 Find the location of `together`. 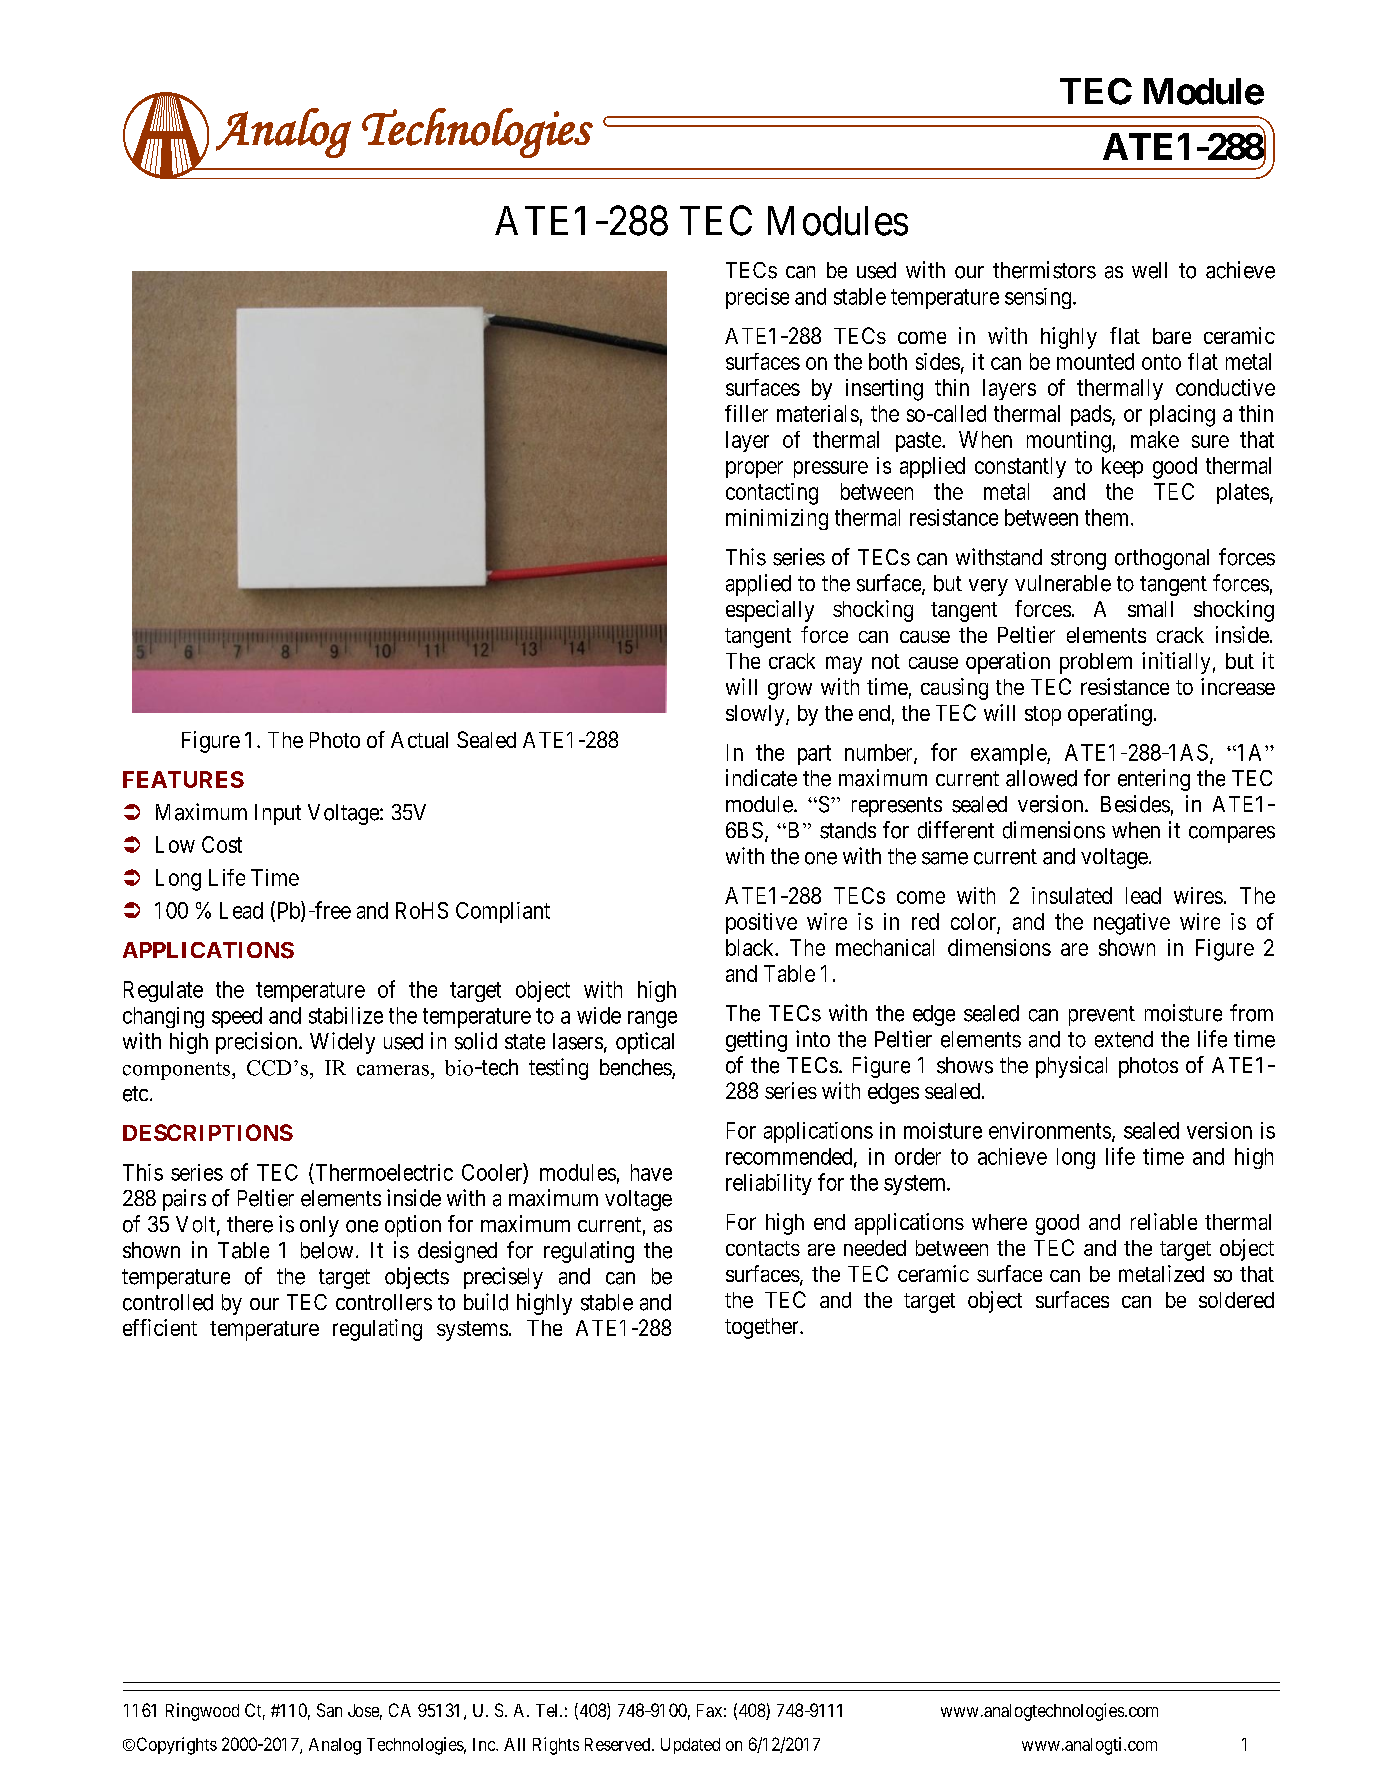

together is located at coordinates (763, 1328).
